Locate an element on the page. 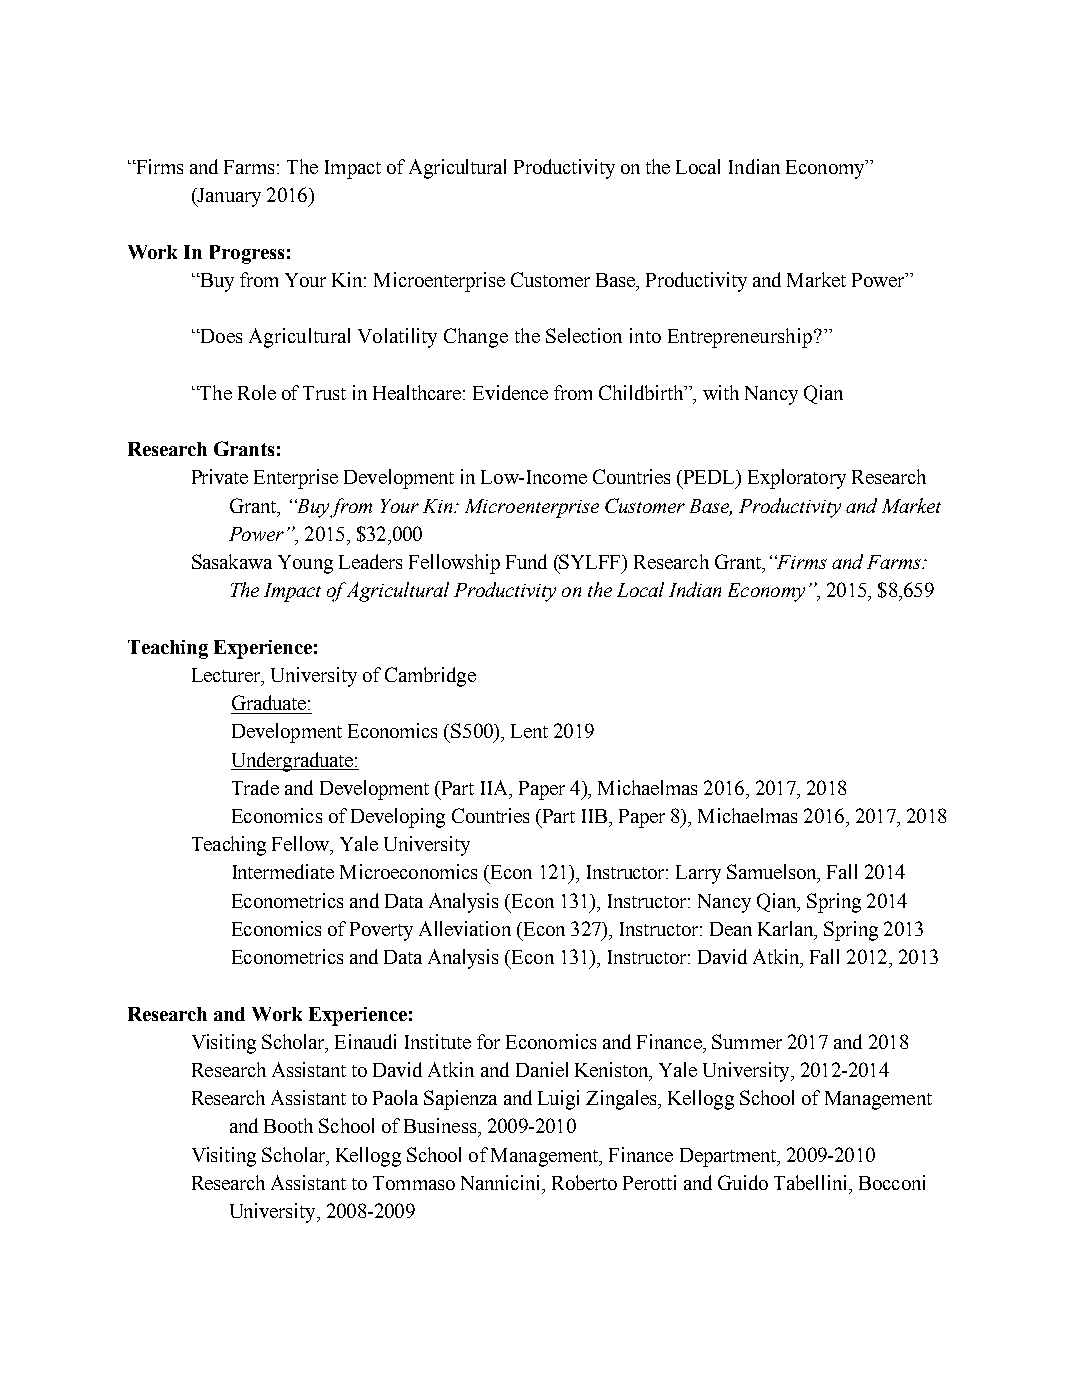 The height and width of the page is (1397, 1080). Lent is located at coordinates (529, 731).
